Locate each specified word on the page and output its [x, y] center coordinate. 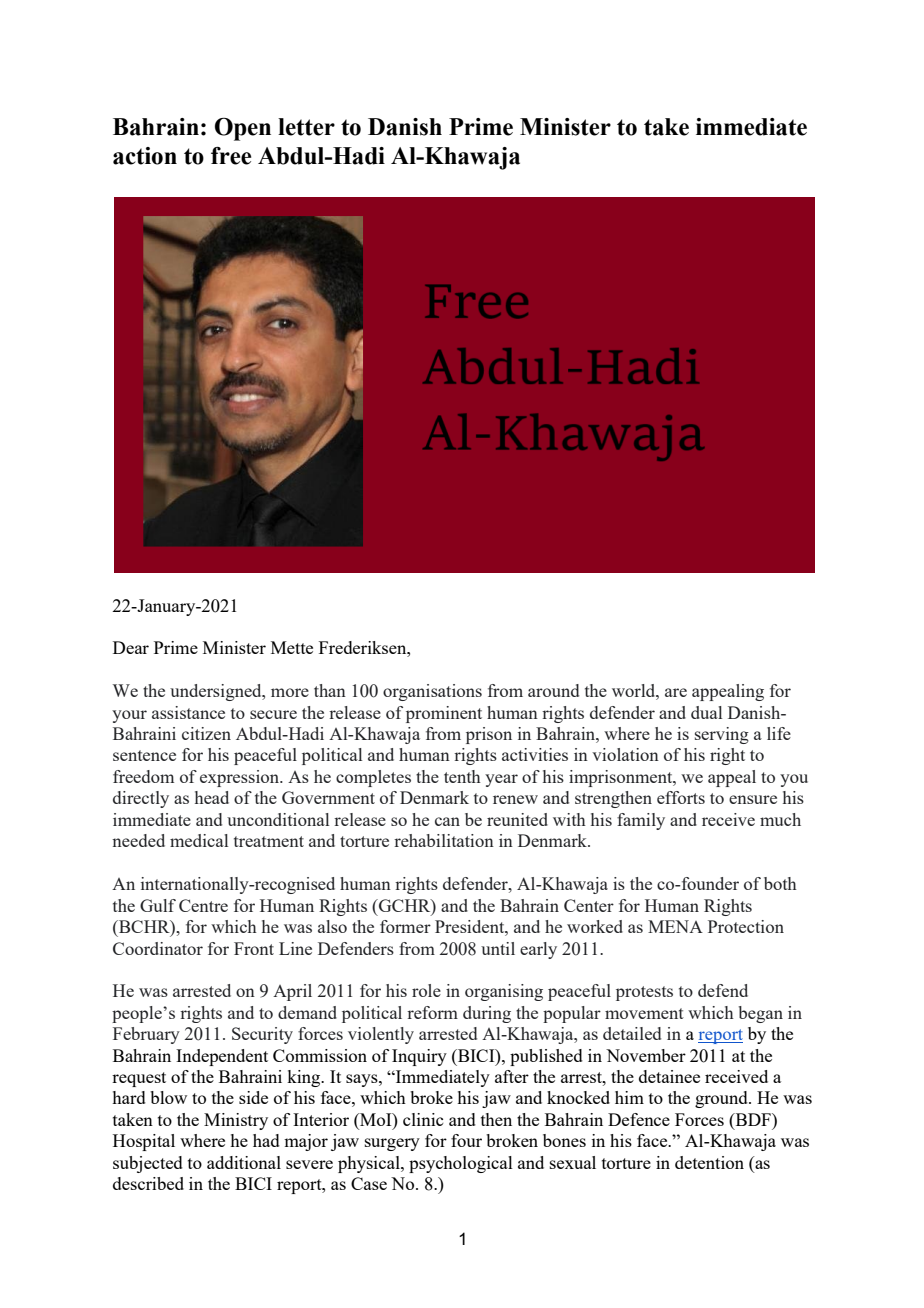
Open [243, 129]
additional [244, 1162]
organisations [432, 692]
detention [709, 1162]
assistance [188, 712]
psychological [461, 1164]
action [145, 156]
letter [306, 127]
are [676, 692]
